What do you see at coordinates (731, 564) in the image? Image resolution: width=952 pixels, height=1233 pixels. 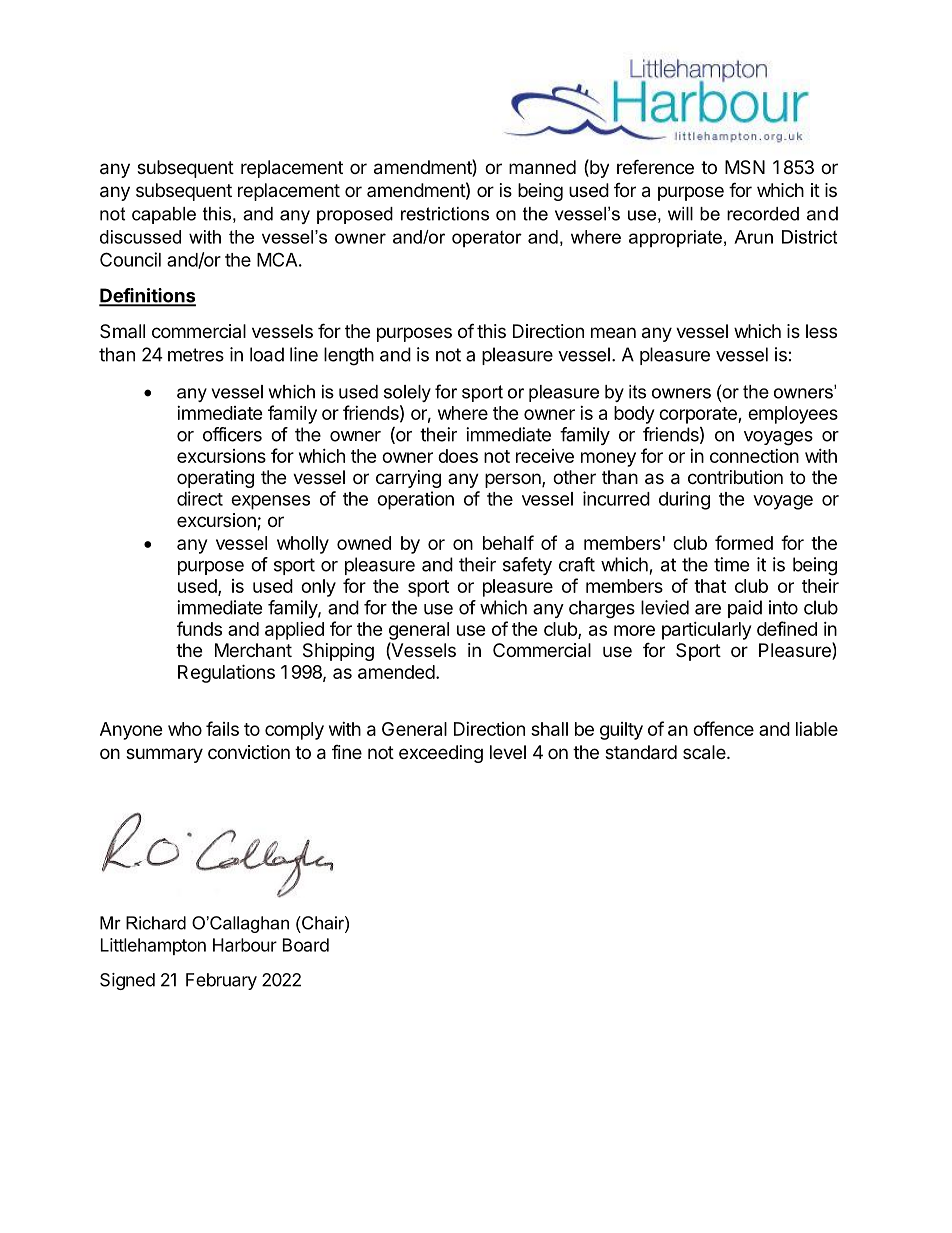 I see `time` at bounding box center [731, 564].
